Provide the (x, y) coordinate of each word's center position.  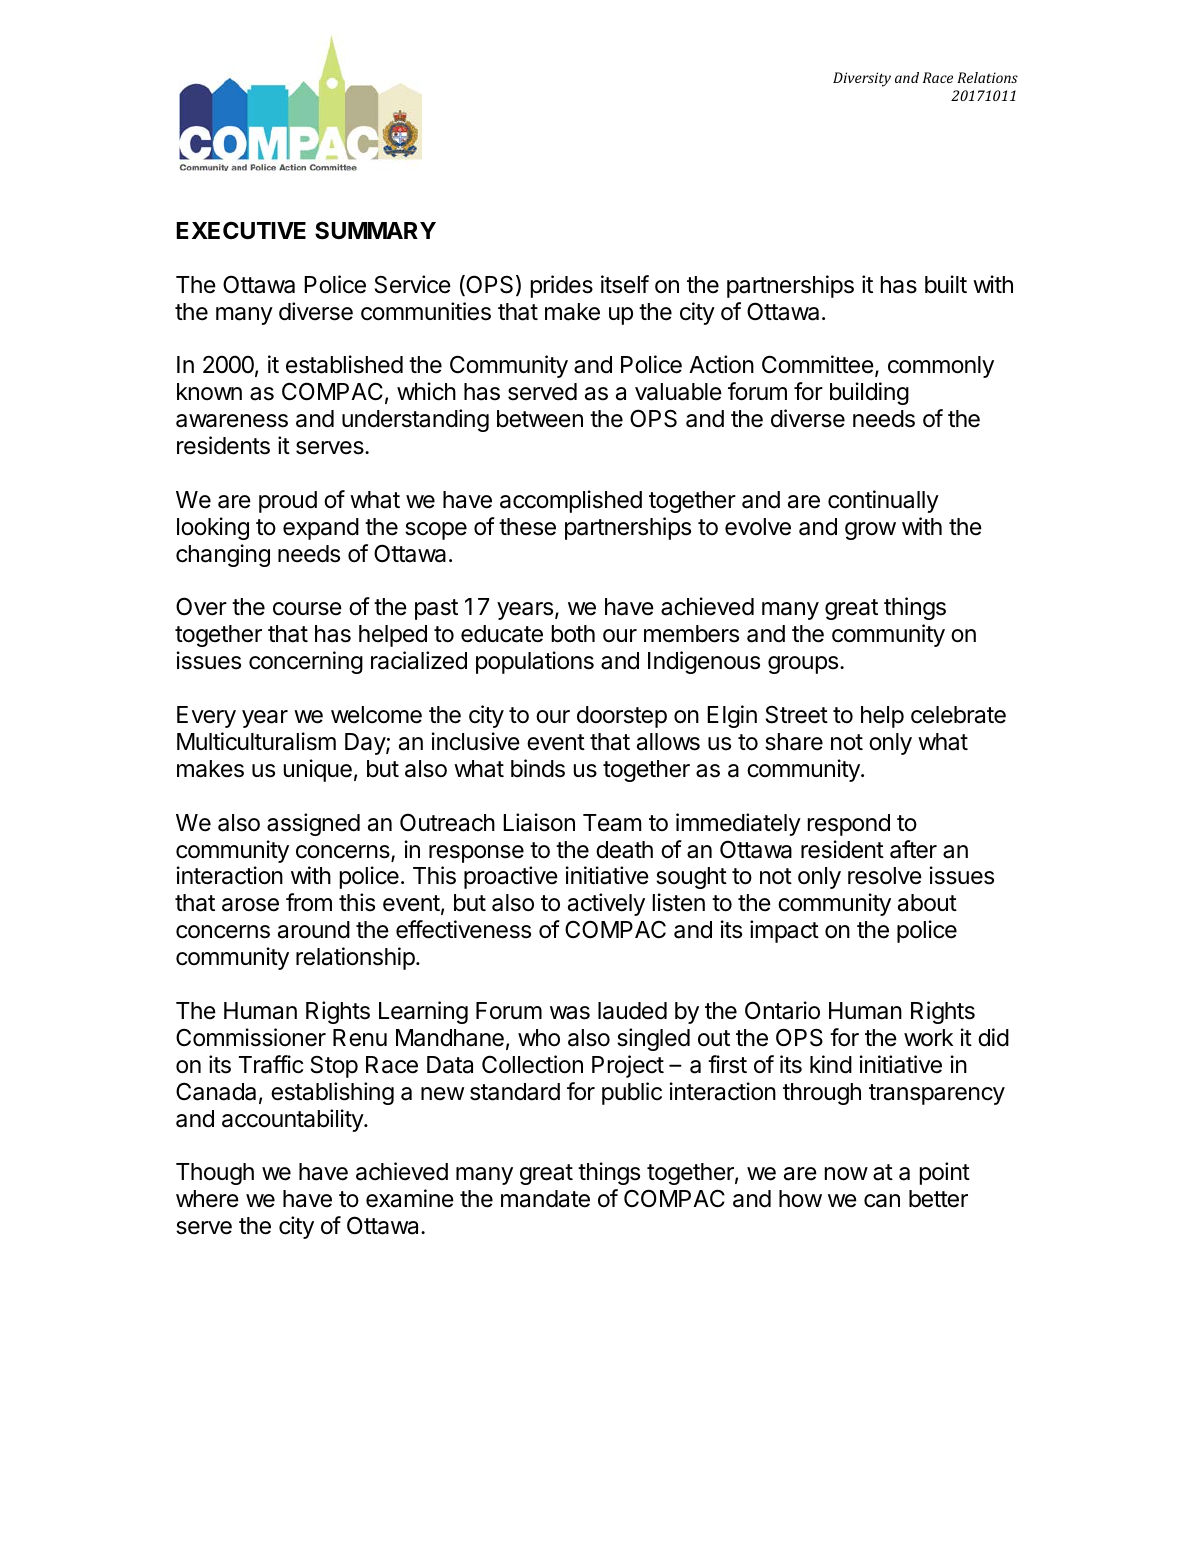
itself (625, 284)
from (309, 902)
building (869, 393)
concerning (306, 662)
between (540, 419)
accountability (293, 1120)
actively (606, 904)
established (344, 364)
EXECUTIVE (241, 230)
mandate (545, 1199)
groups (803, 665)
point (945, 1173)
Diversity (862, 79)
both (573, 634)
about (927, 903)
